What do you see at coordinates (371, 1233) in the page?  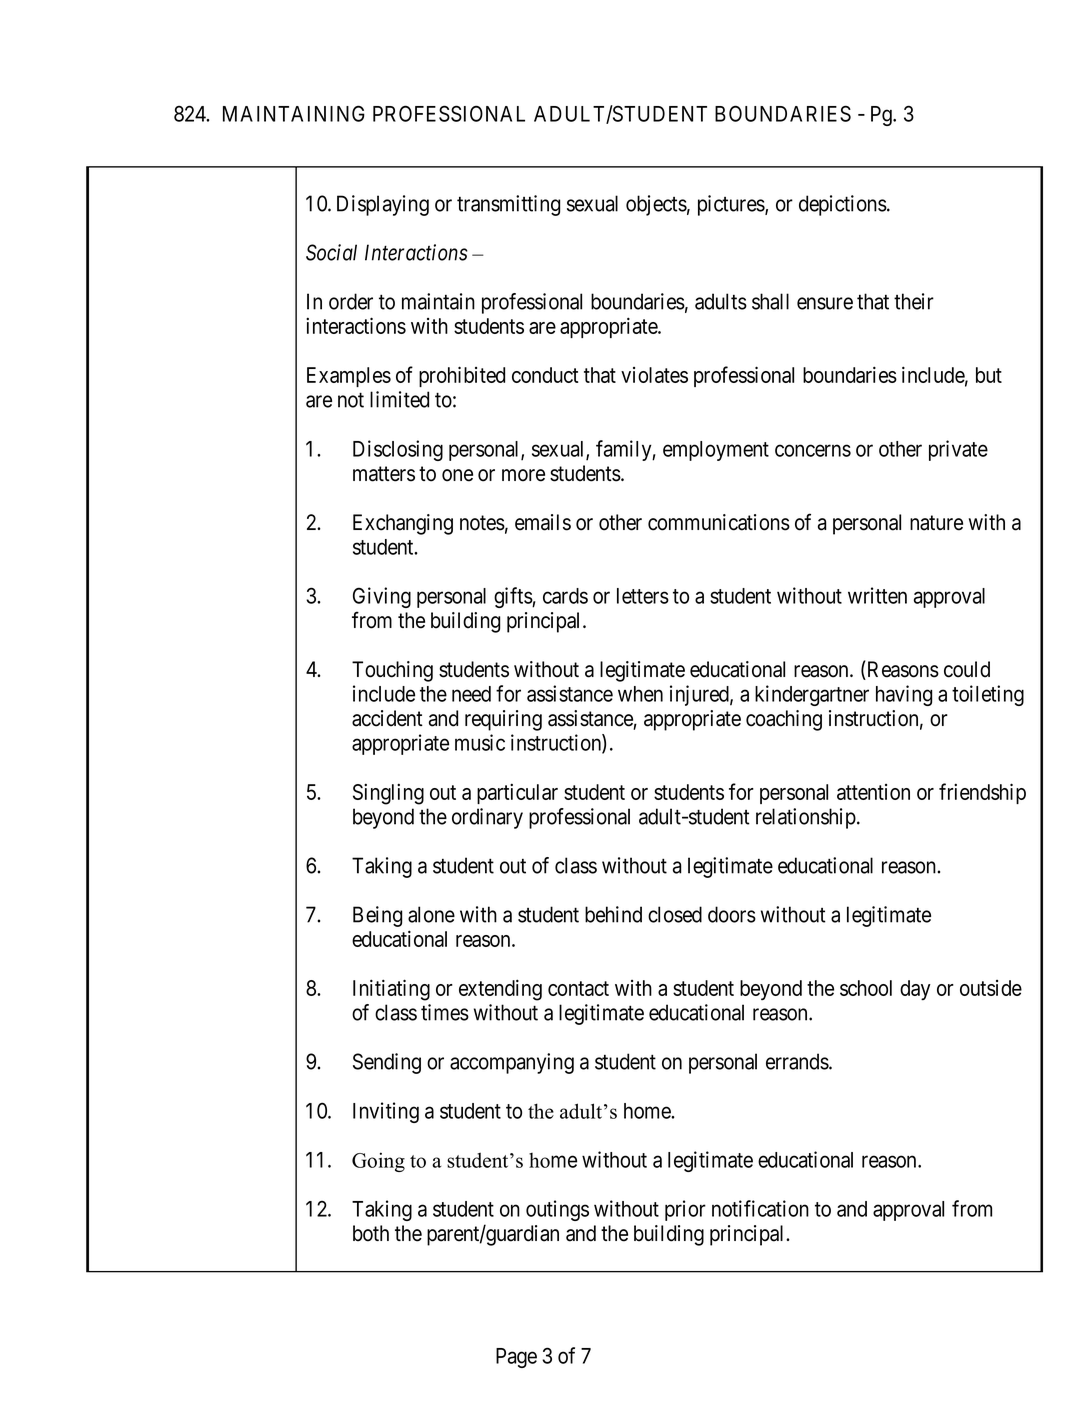 I see `both` at bounding box center [371, 1233].
